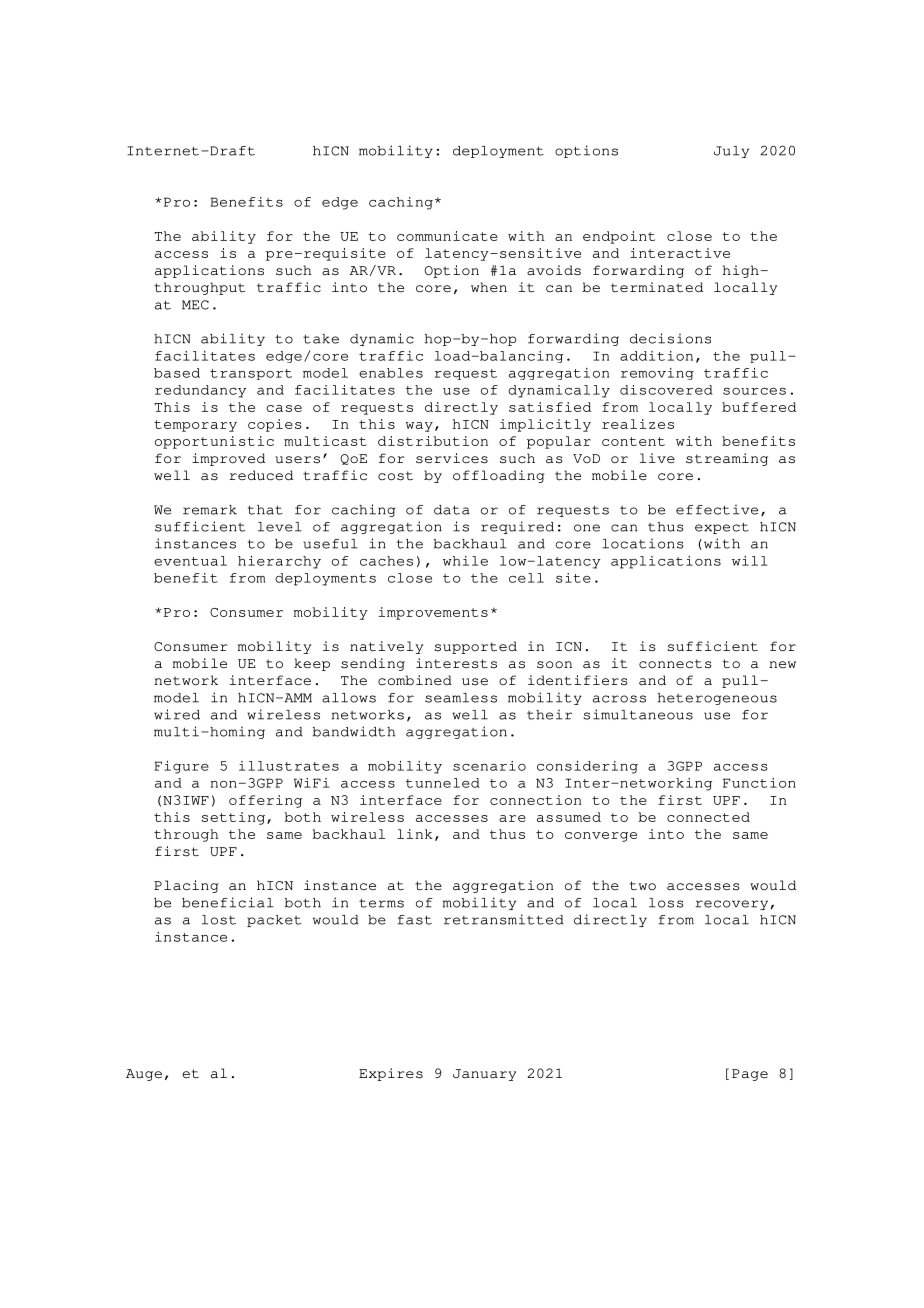 This image has height=1308, width=924. Describe the element at coordinates (731, 152) in the image. I see `July` at that location.
